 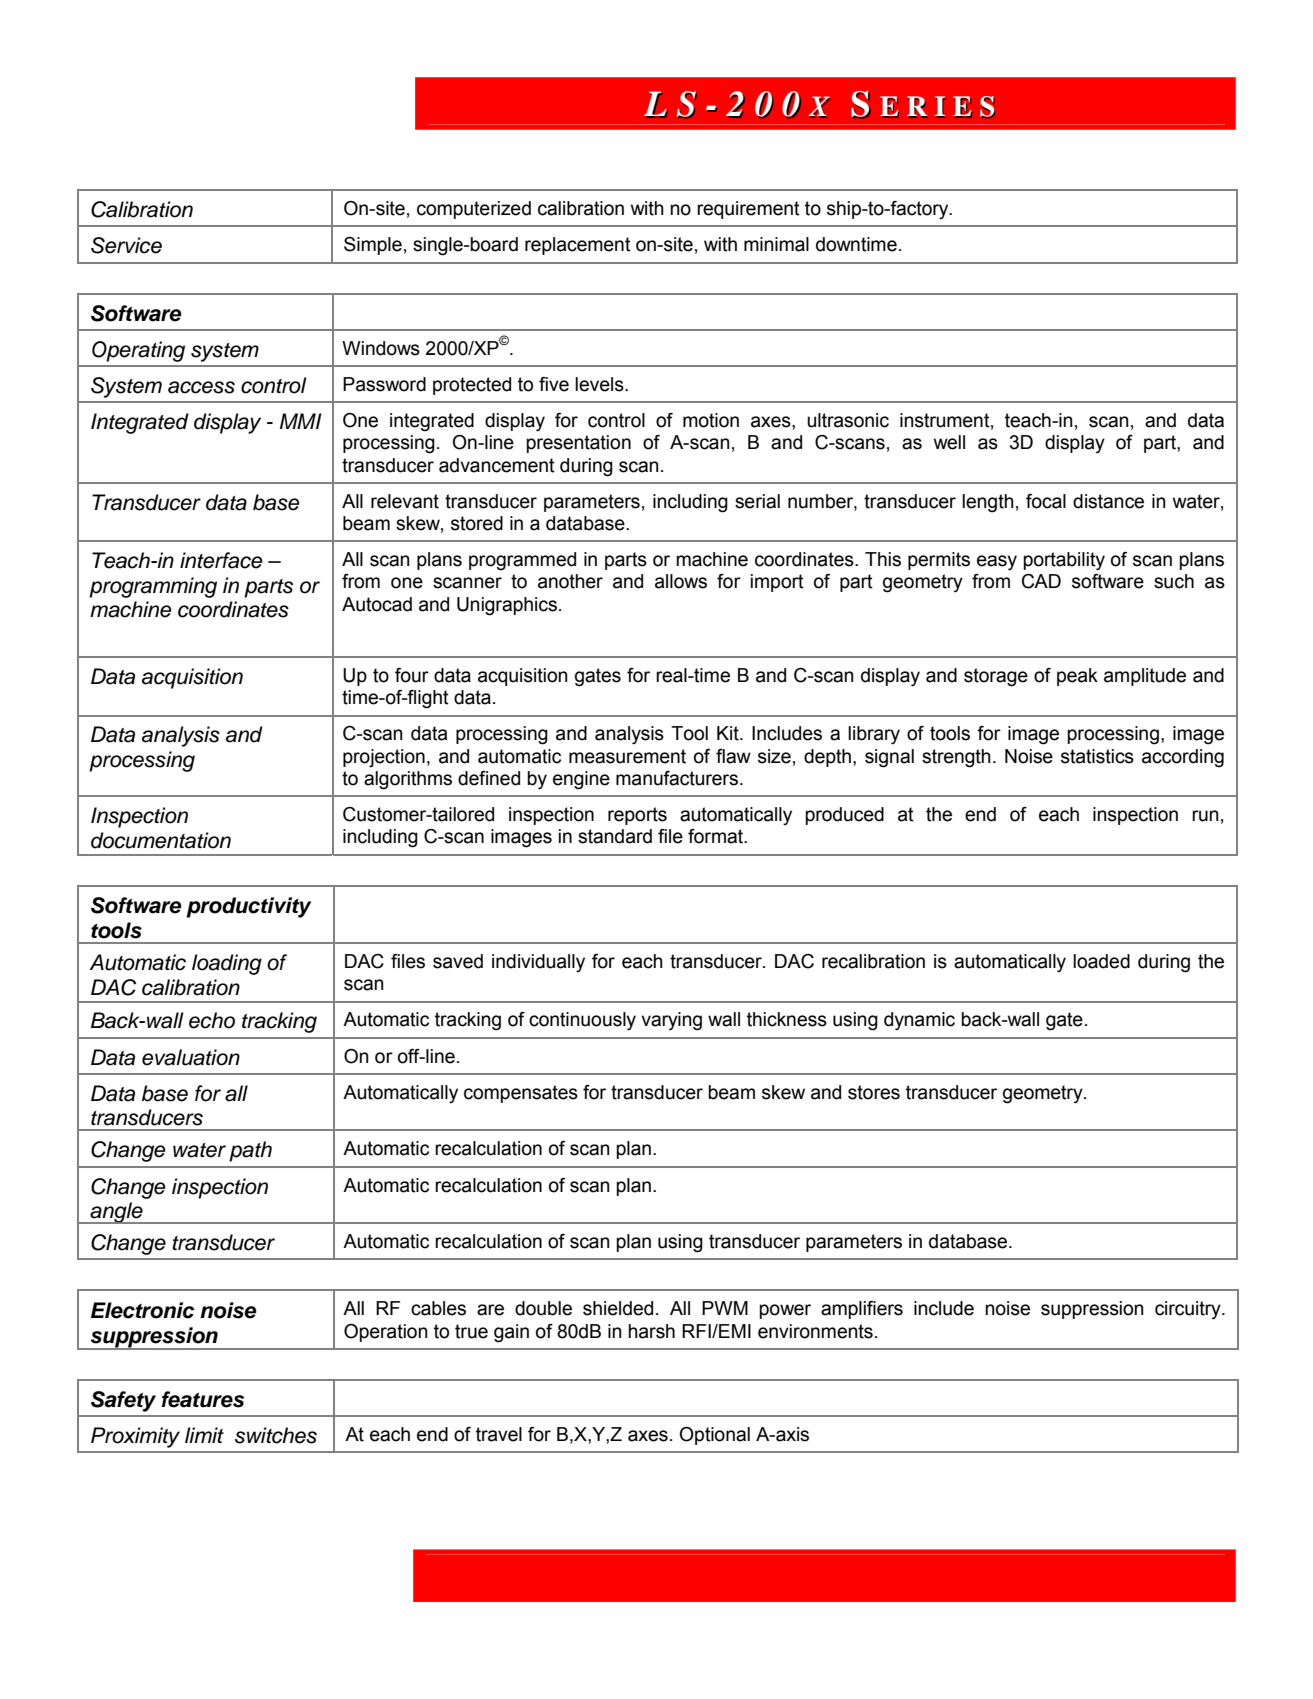 What do you see at coordinates (578, 246) in the page?
I see `replacement` at bounding box center [578, 246].
